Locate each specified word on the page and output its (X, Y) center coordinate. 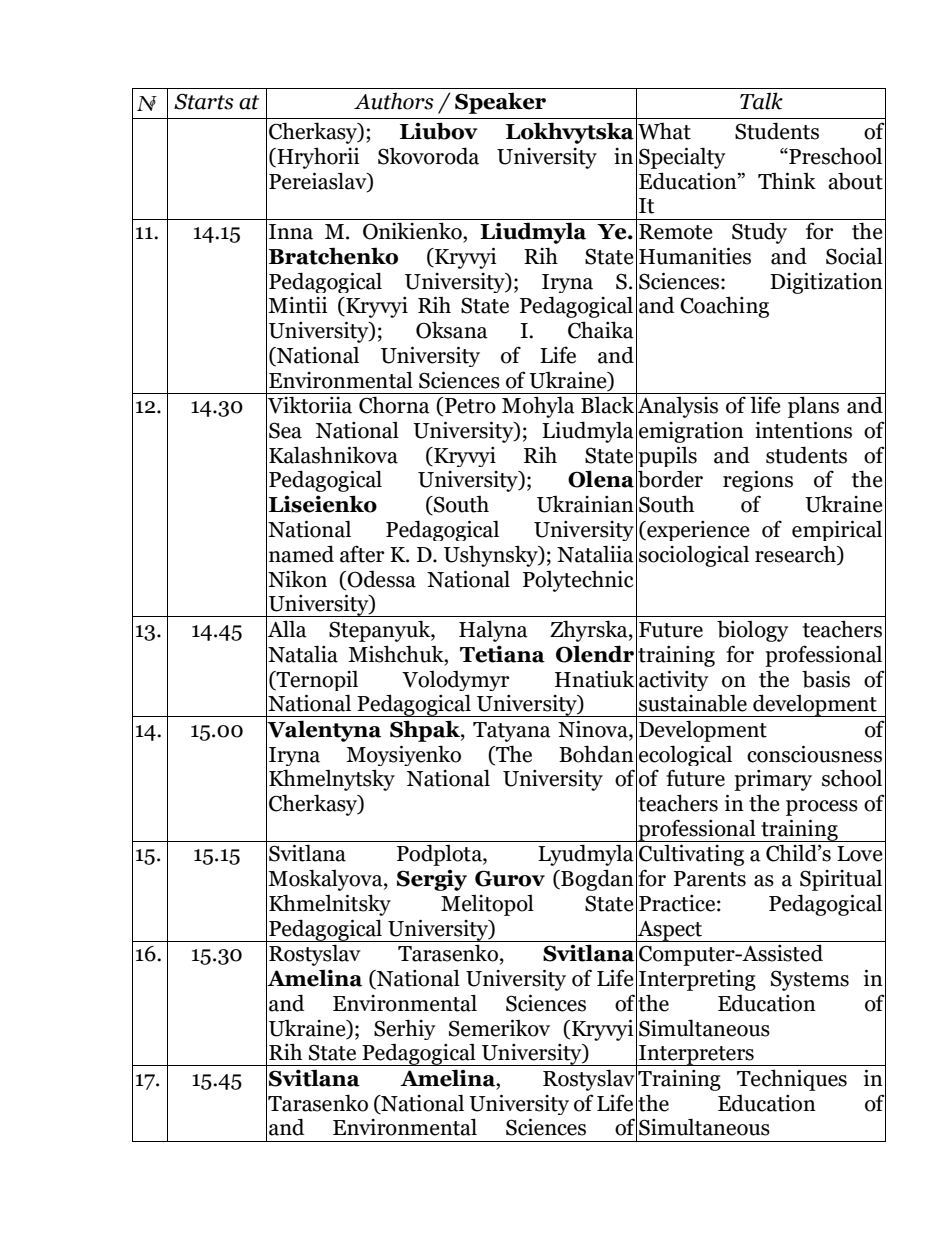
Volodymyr (455, 680)
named (301, 554)
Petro (470, 406)
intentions (803, 430)
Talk (761, 101)
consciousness (814, 754)
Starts (204, 101)
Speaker (500, 103)
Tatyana (512, 732)
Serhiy (404, 1029)
